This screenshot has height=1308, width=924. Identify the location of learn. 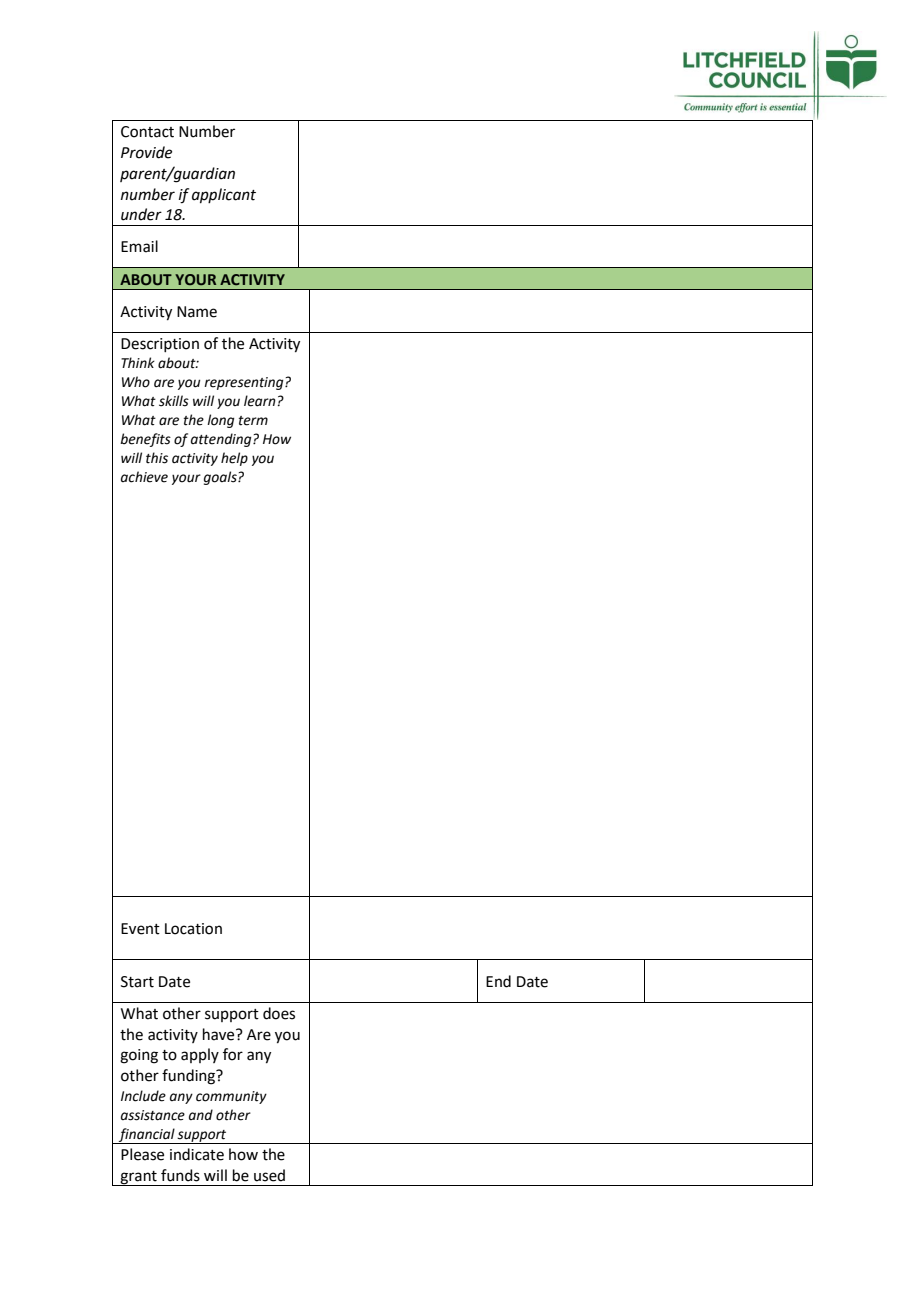
(260, 401).
